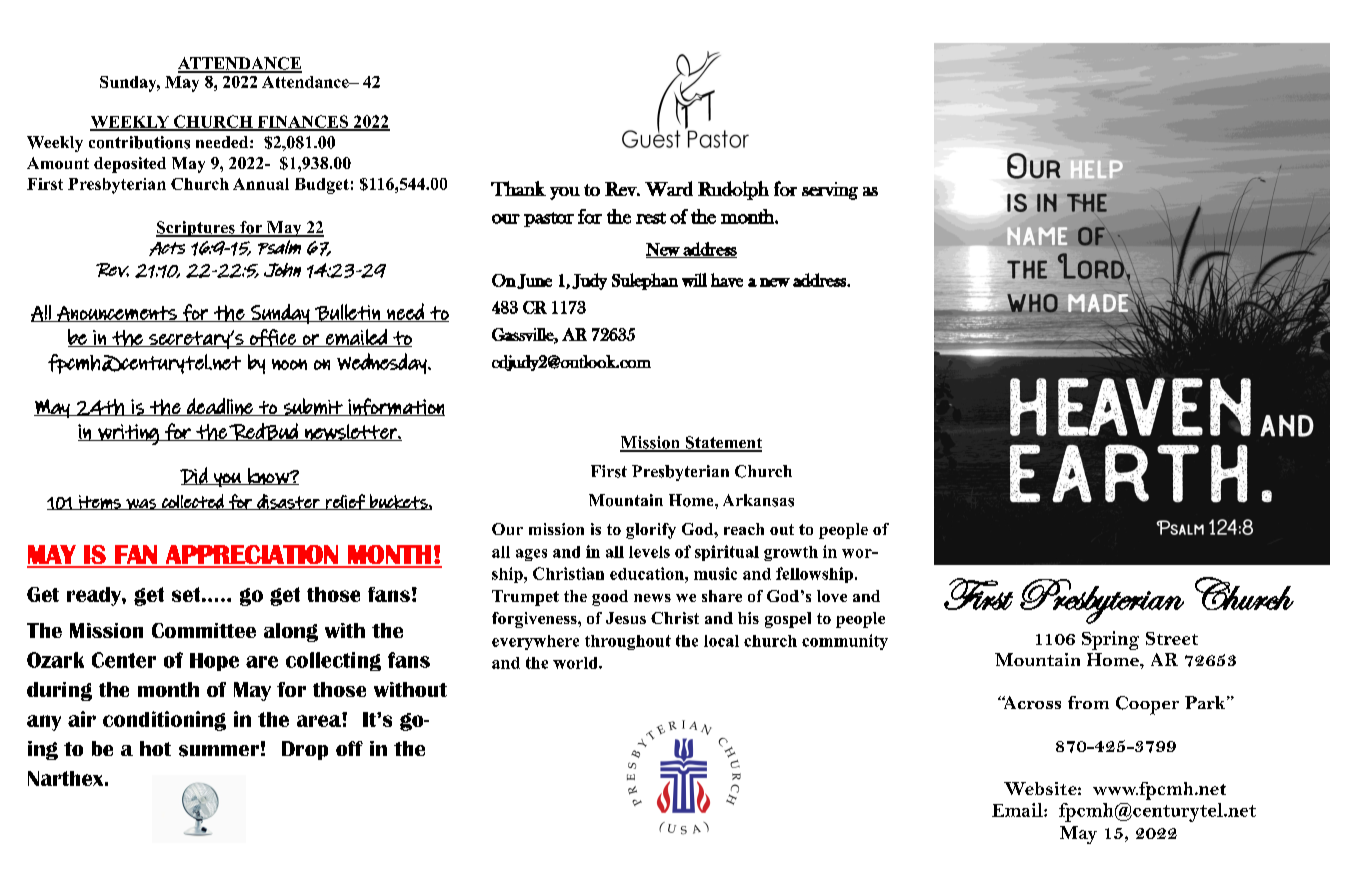 Image resolution: width=1372 pixels, height=887 pixels. Describe the element at coordinates (347, 313) in the screenshot. I see `Bulletin` at that location.
